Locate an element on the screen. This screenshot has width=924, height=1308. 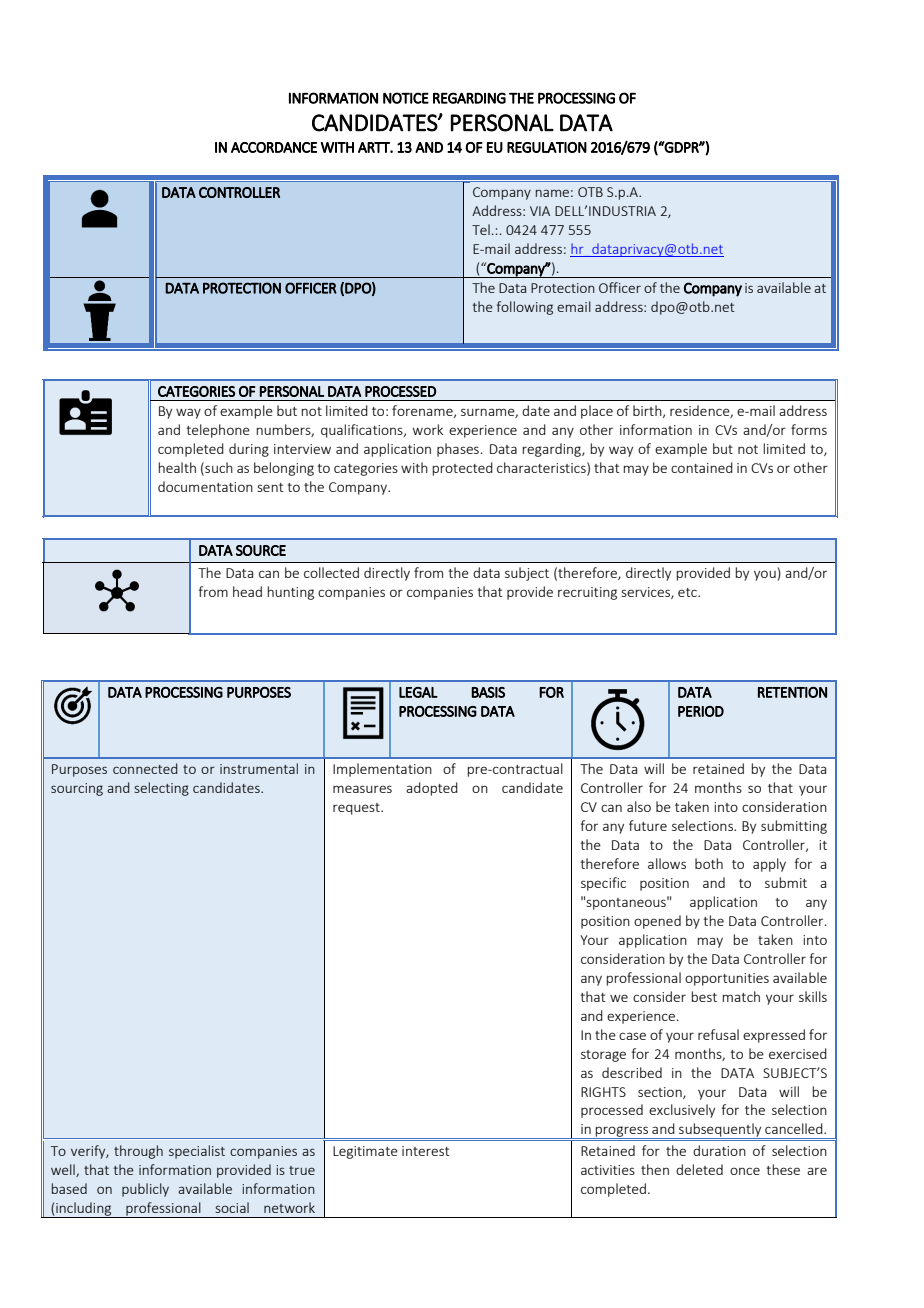
REGULATION is located at coordinates (547, 147).
